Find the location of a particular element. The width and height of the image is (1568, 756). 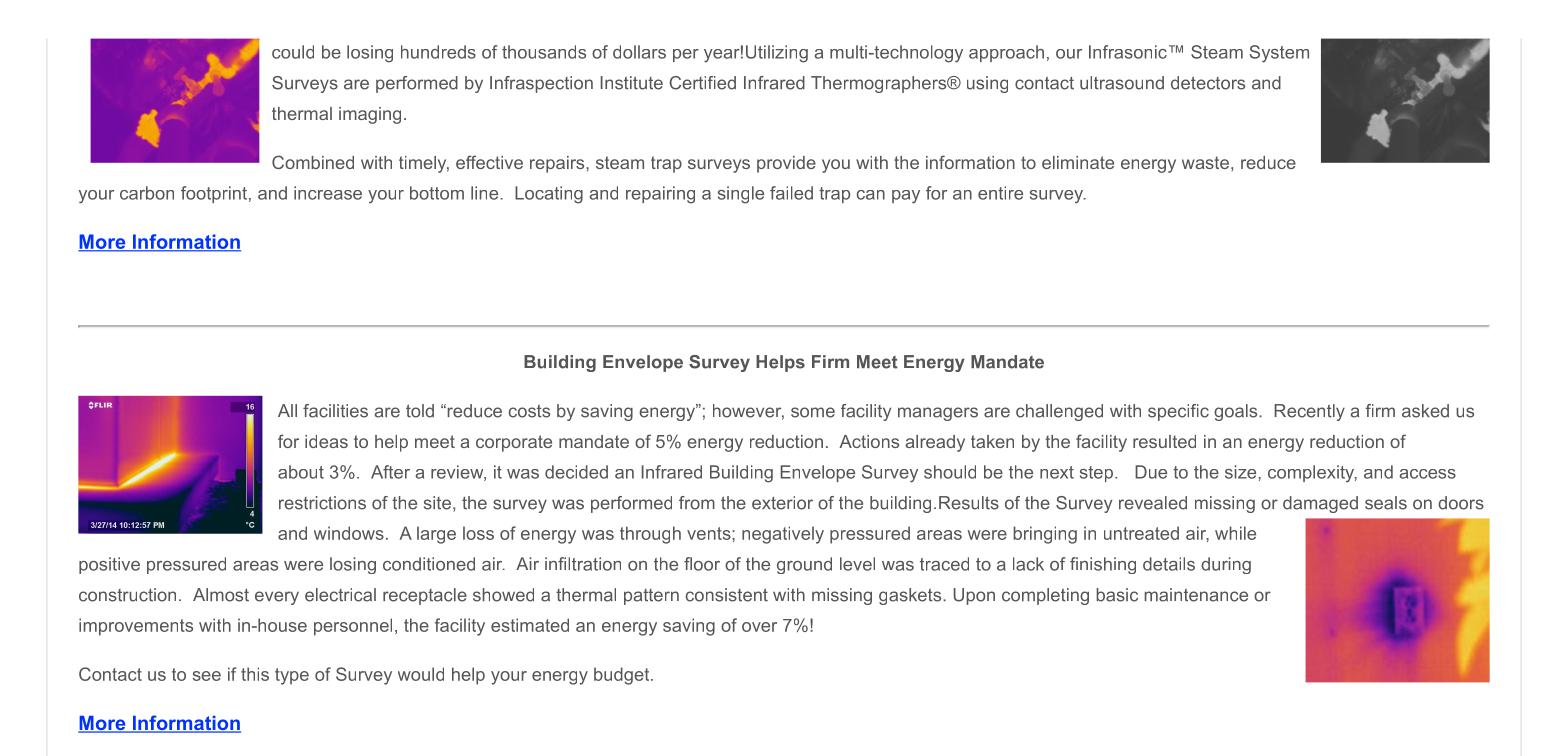

this is located at coordinates (255, 674).
